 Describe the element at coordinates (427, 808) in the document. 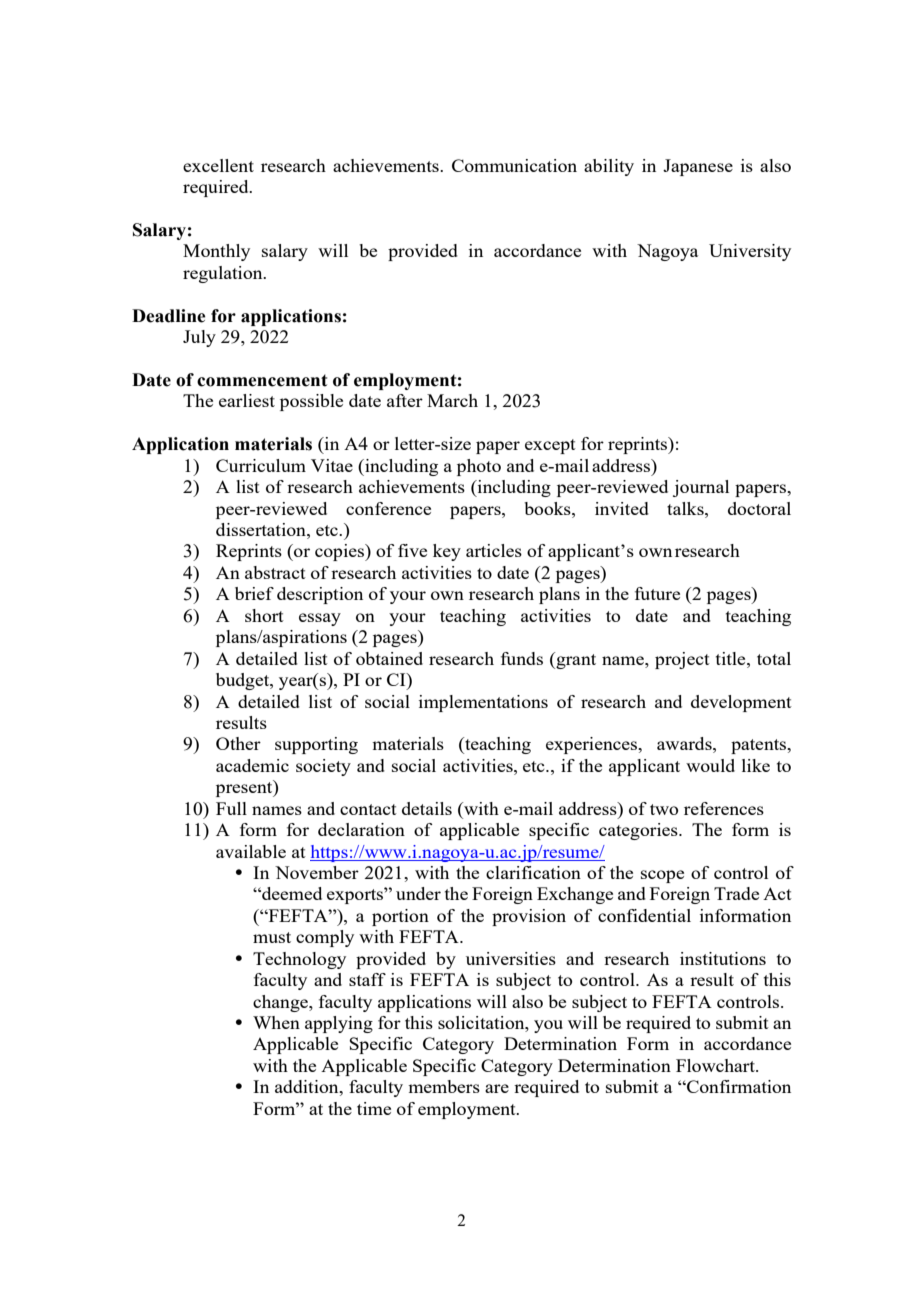

I see `details` at that location.
